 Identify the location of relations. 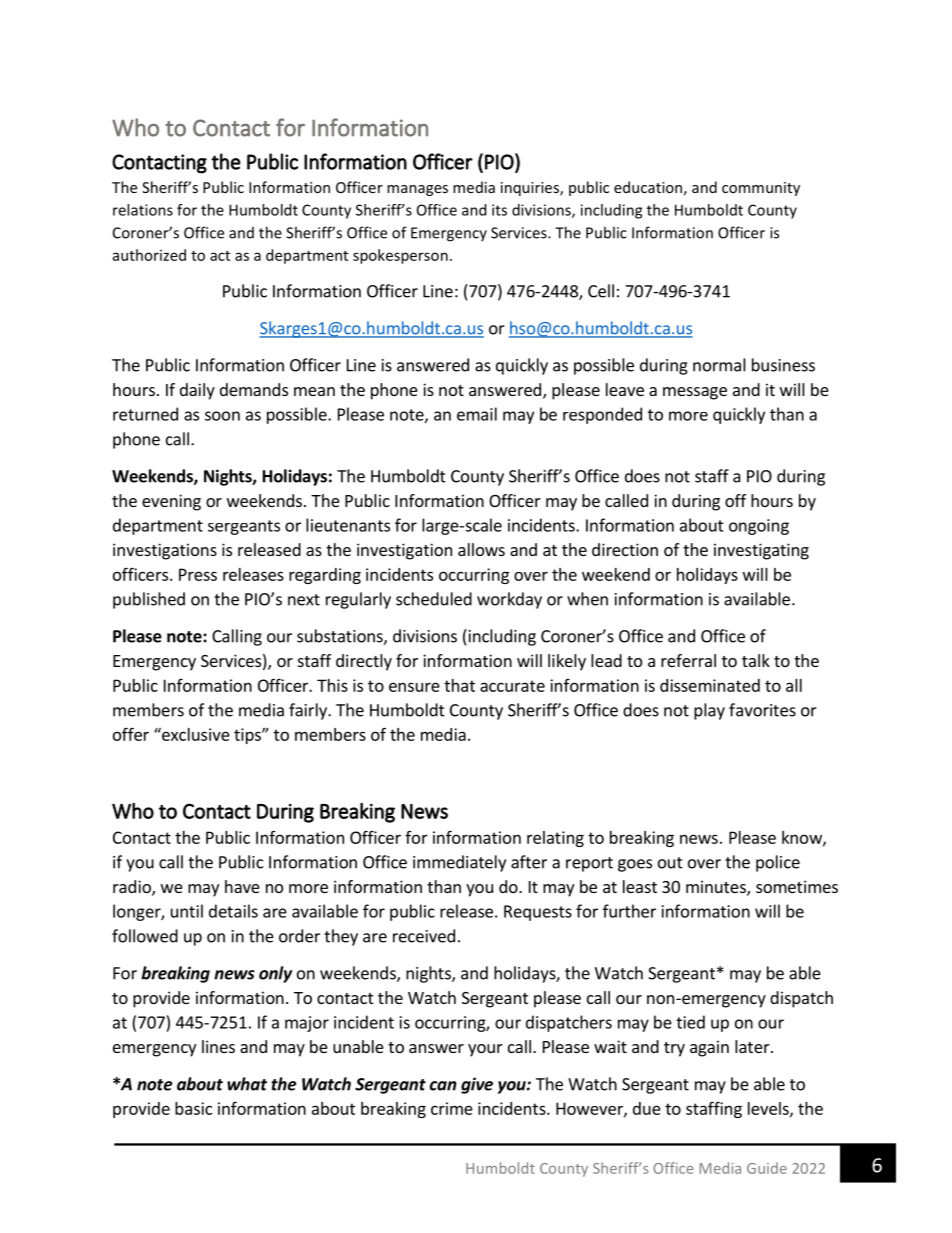
(143, 210).
